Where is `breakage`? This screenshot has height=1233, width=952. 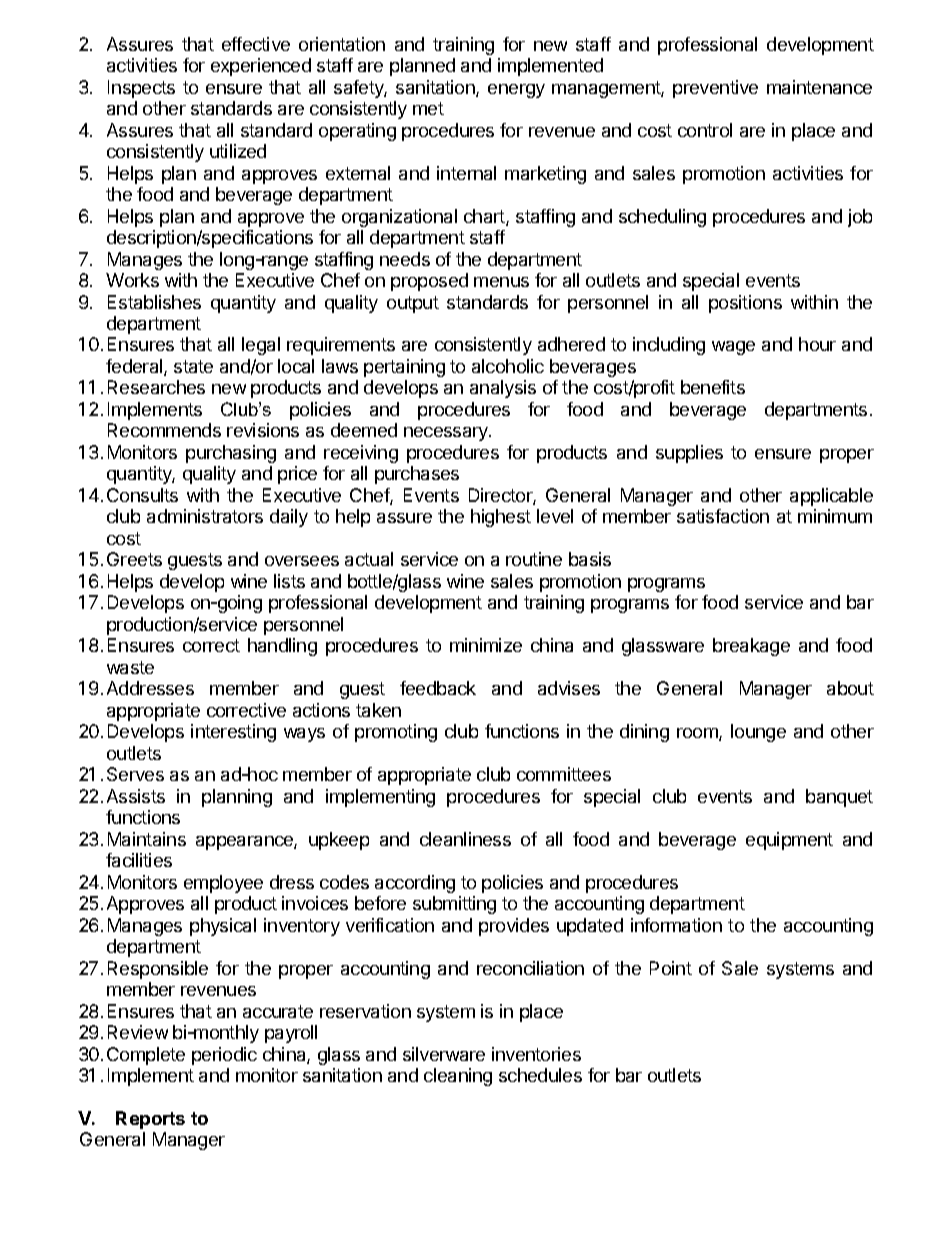
breakage is located at coordinates (751, 647).
